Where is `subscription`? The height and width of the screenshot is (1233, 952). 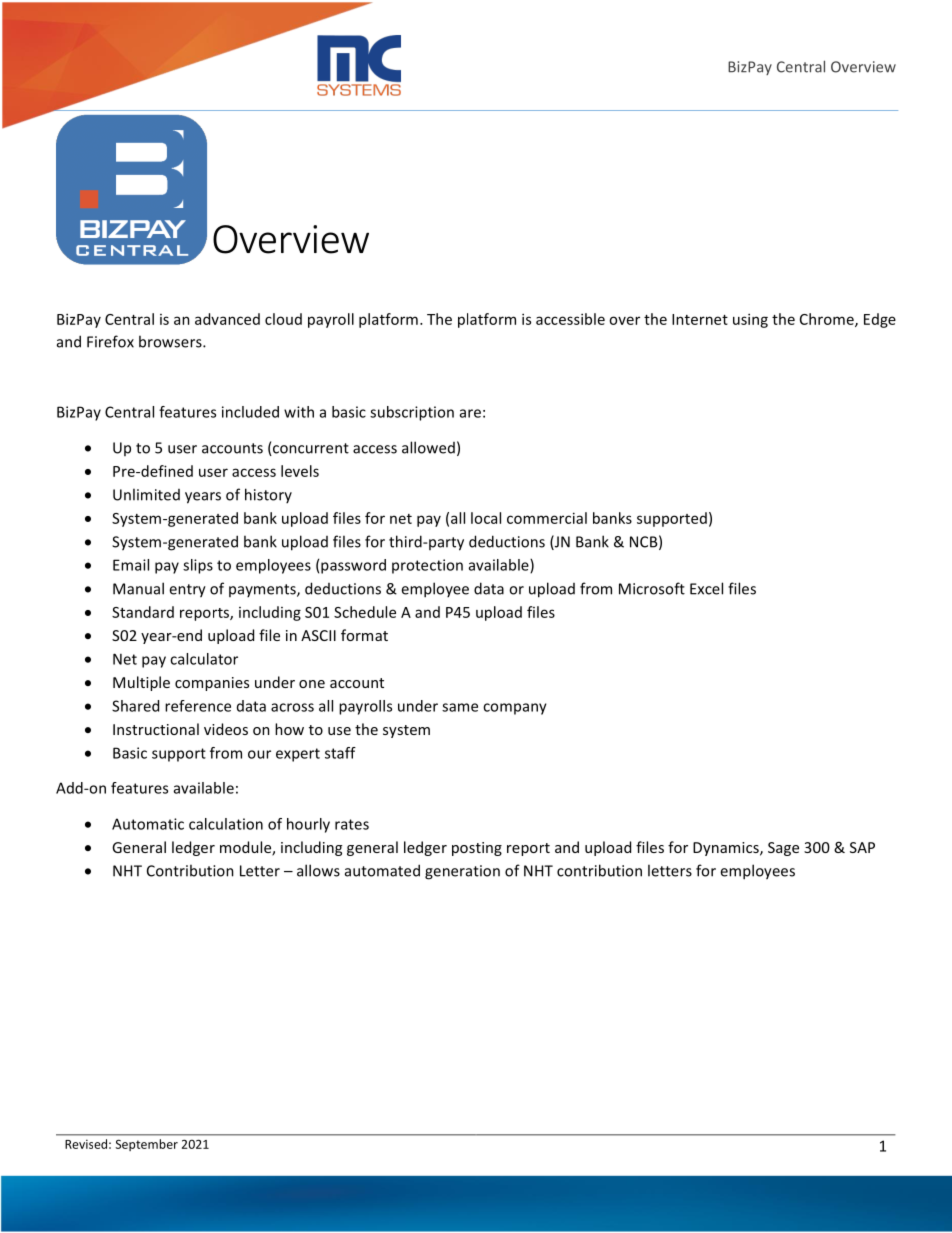
subscription is located at coordinates (412, 413).
